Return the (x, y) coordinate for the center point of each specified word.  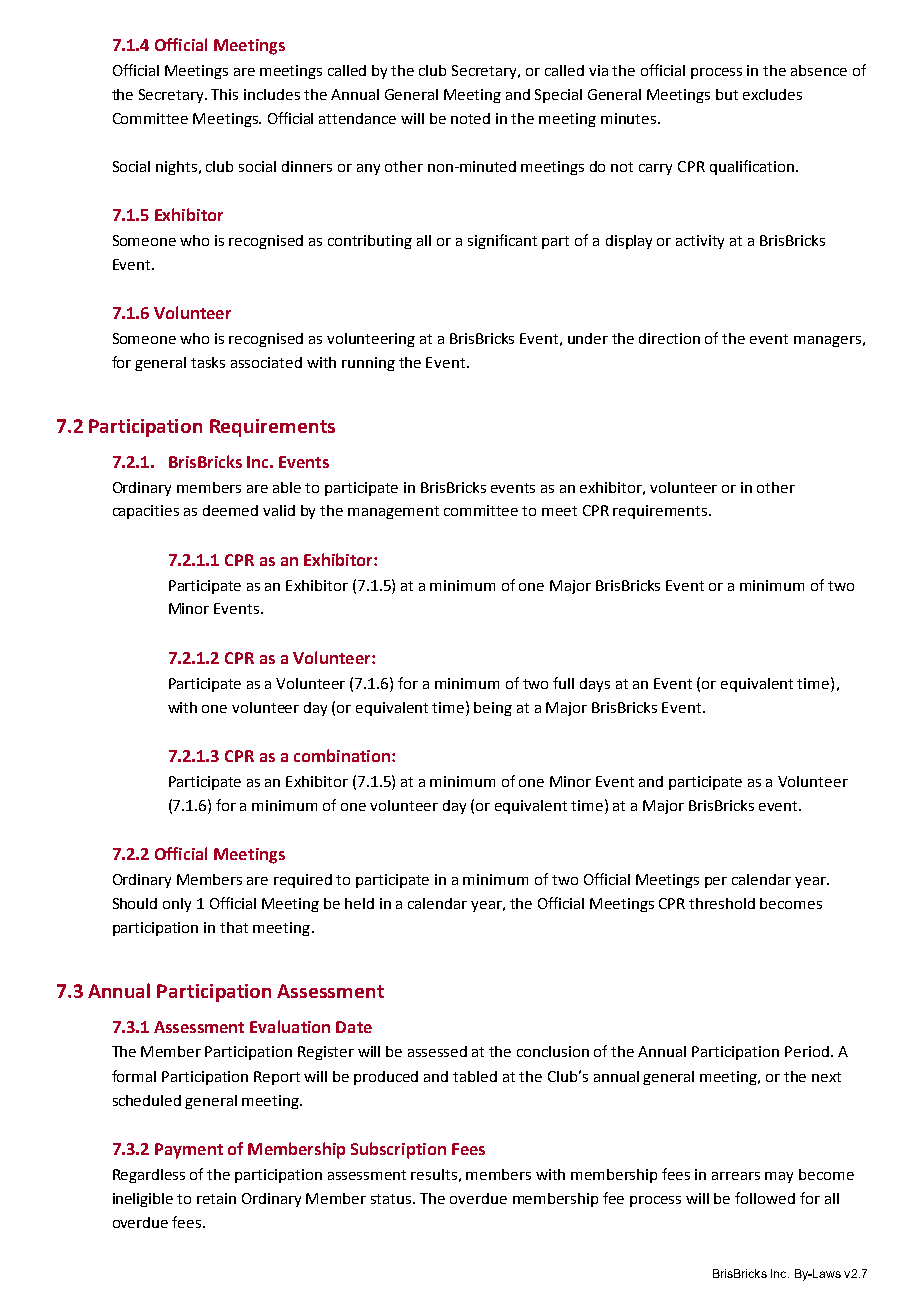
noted (470, 118)
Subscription (398, 1150)
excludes (772, 94)
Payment (189, 1151)
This (224, 94)
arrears (736, 1176)
